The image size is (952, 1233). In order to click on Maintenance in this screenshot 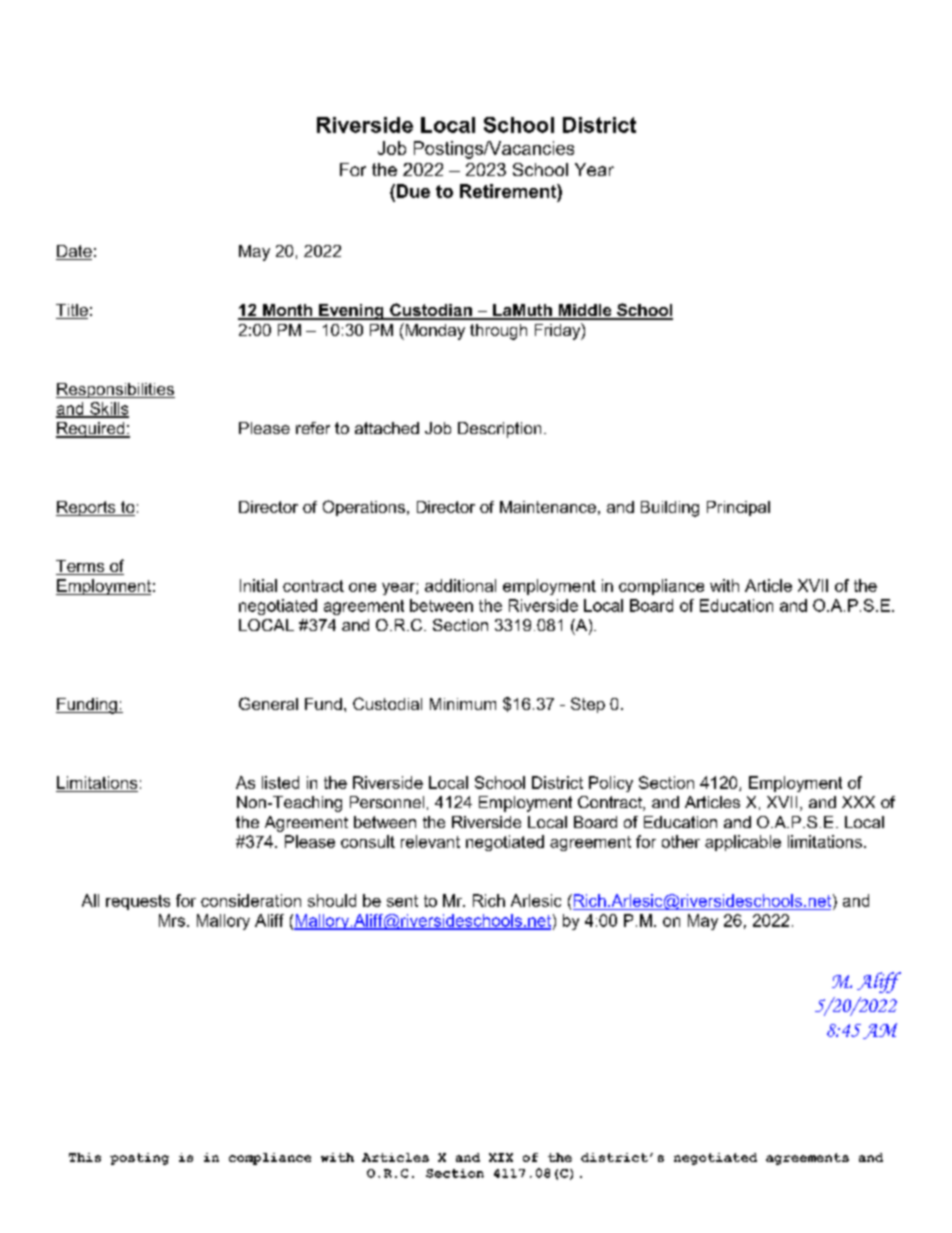, I will do `click(548, 507)`.
